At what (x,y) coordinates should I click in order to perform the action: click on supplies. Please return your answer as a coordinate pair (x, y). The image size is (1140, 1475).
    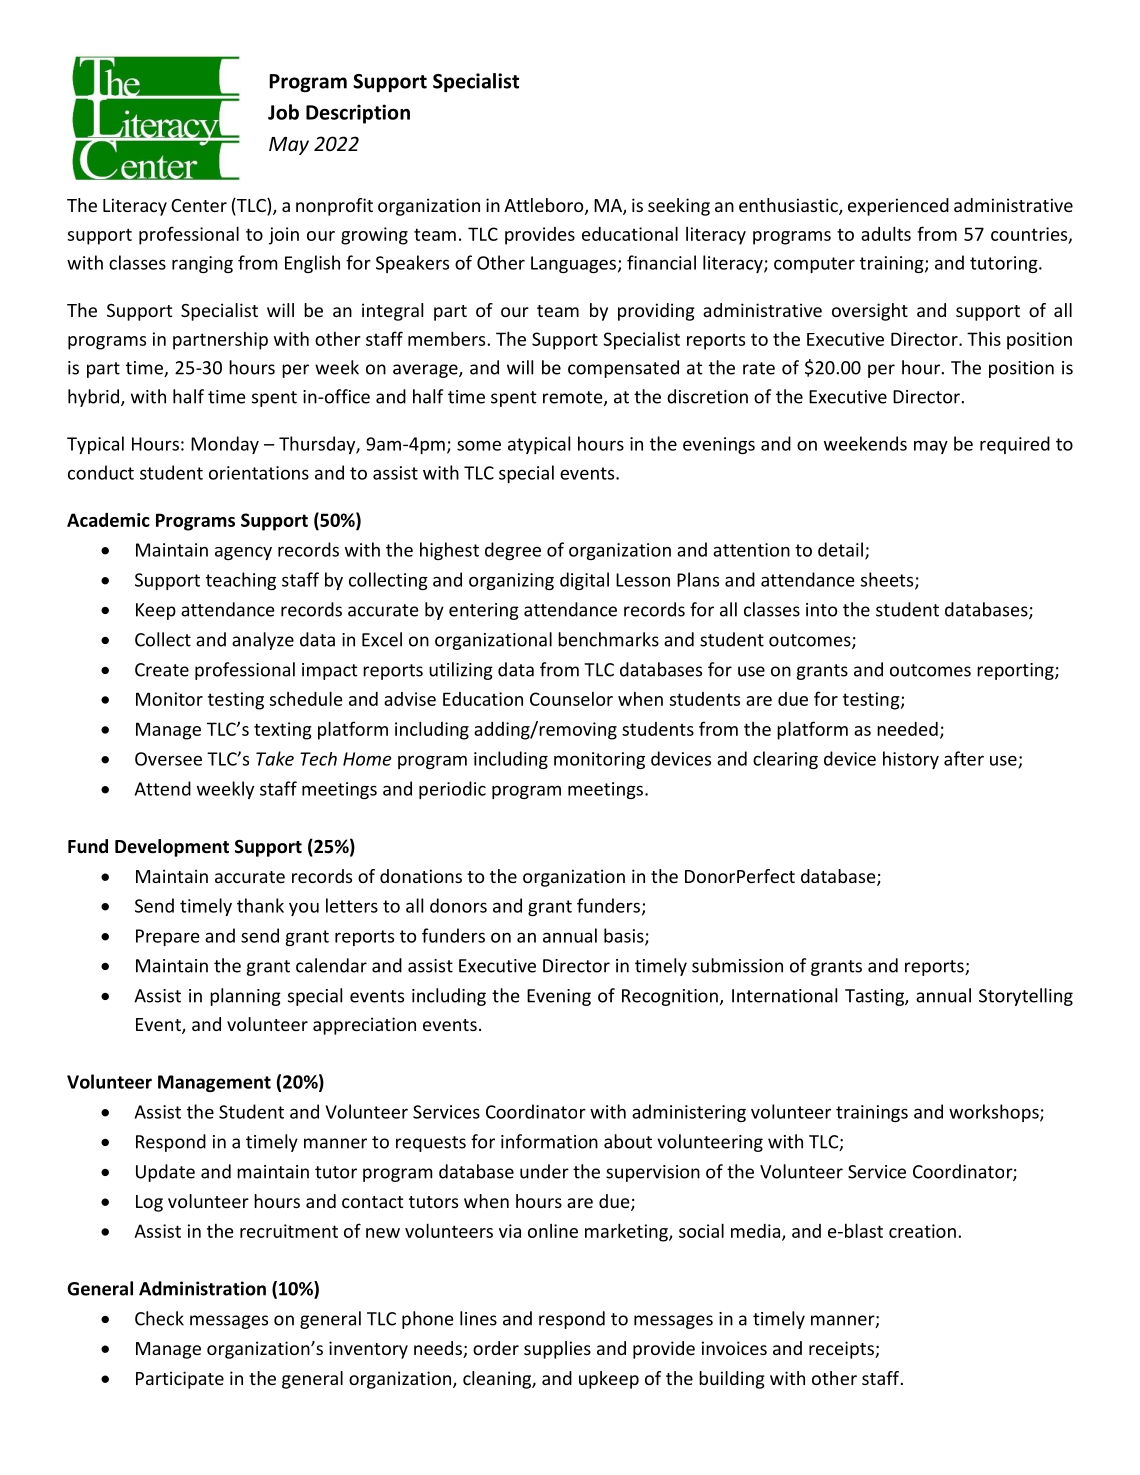
    Looking at the image, I should click on (557, 1350).
